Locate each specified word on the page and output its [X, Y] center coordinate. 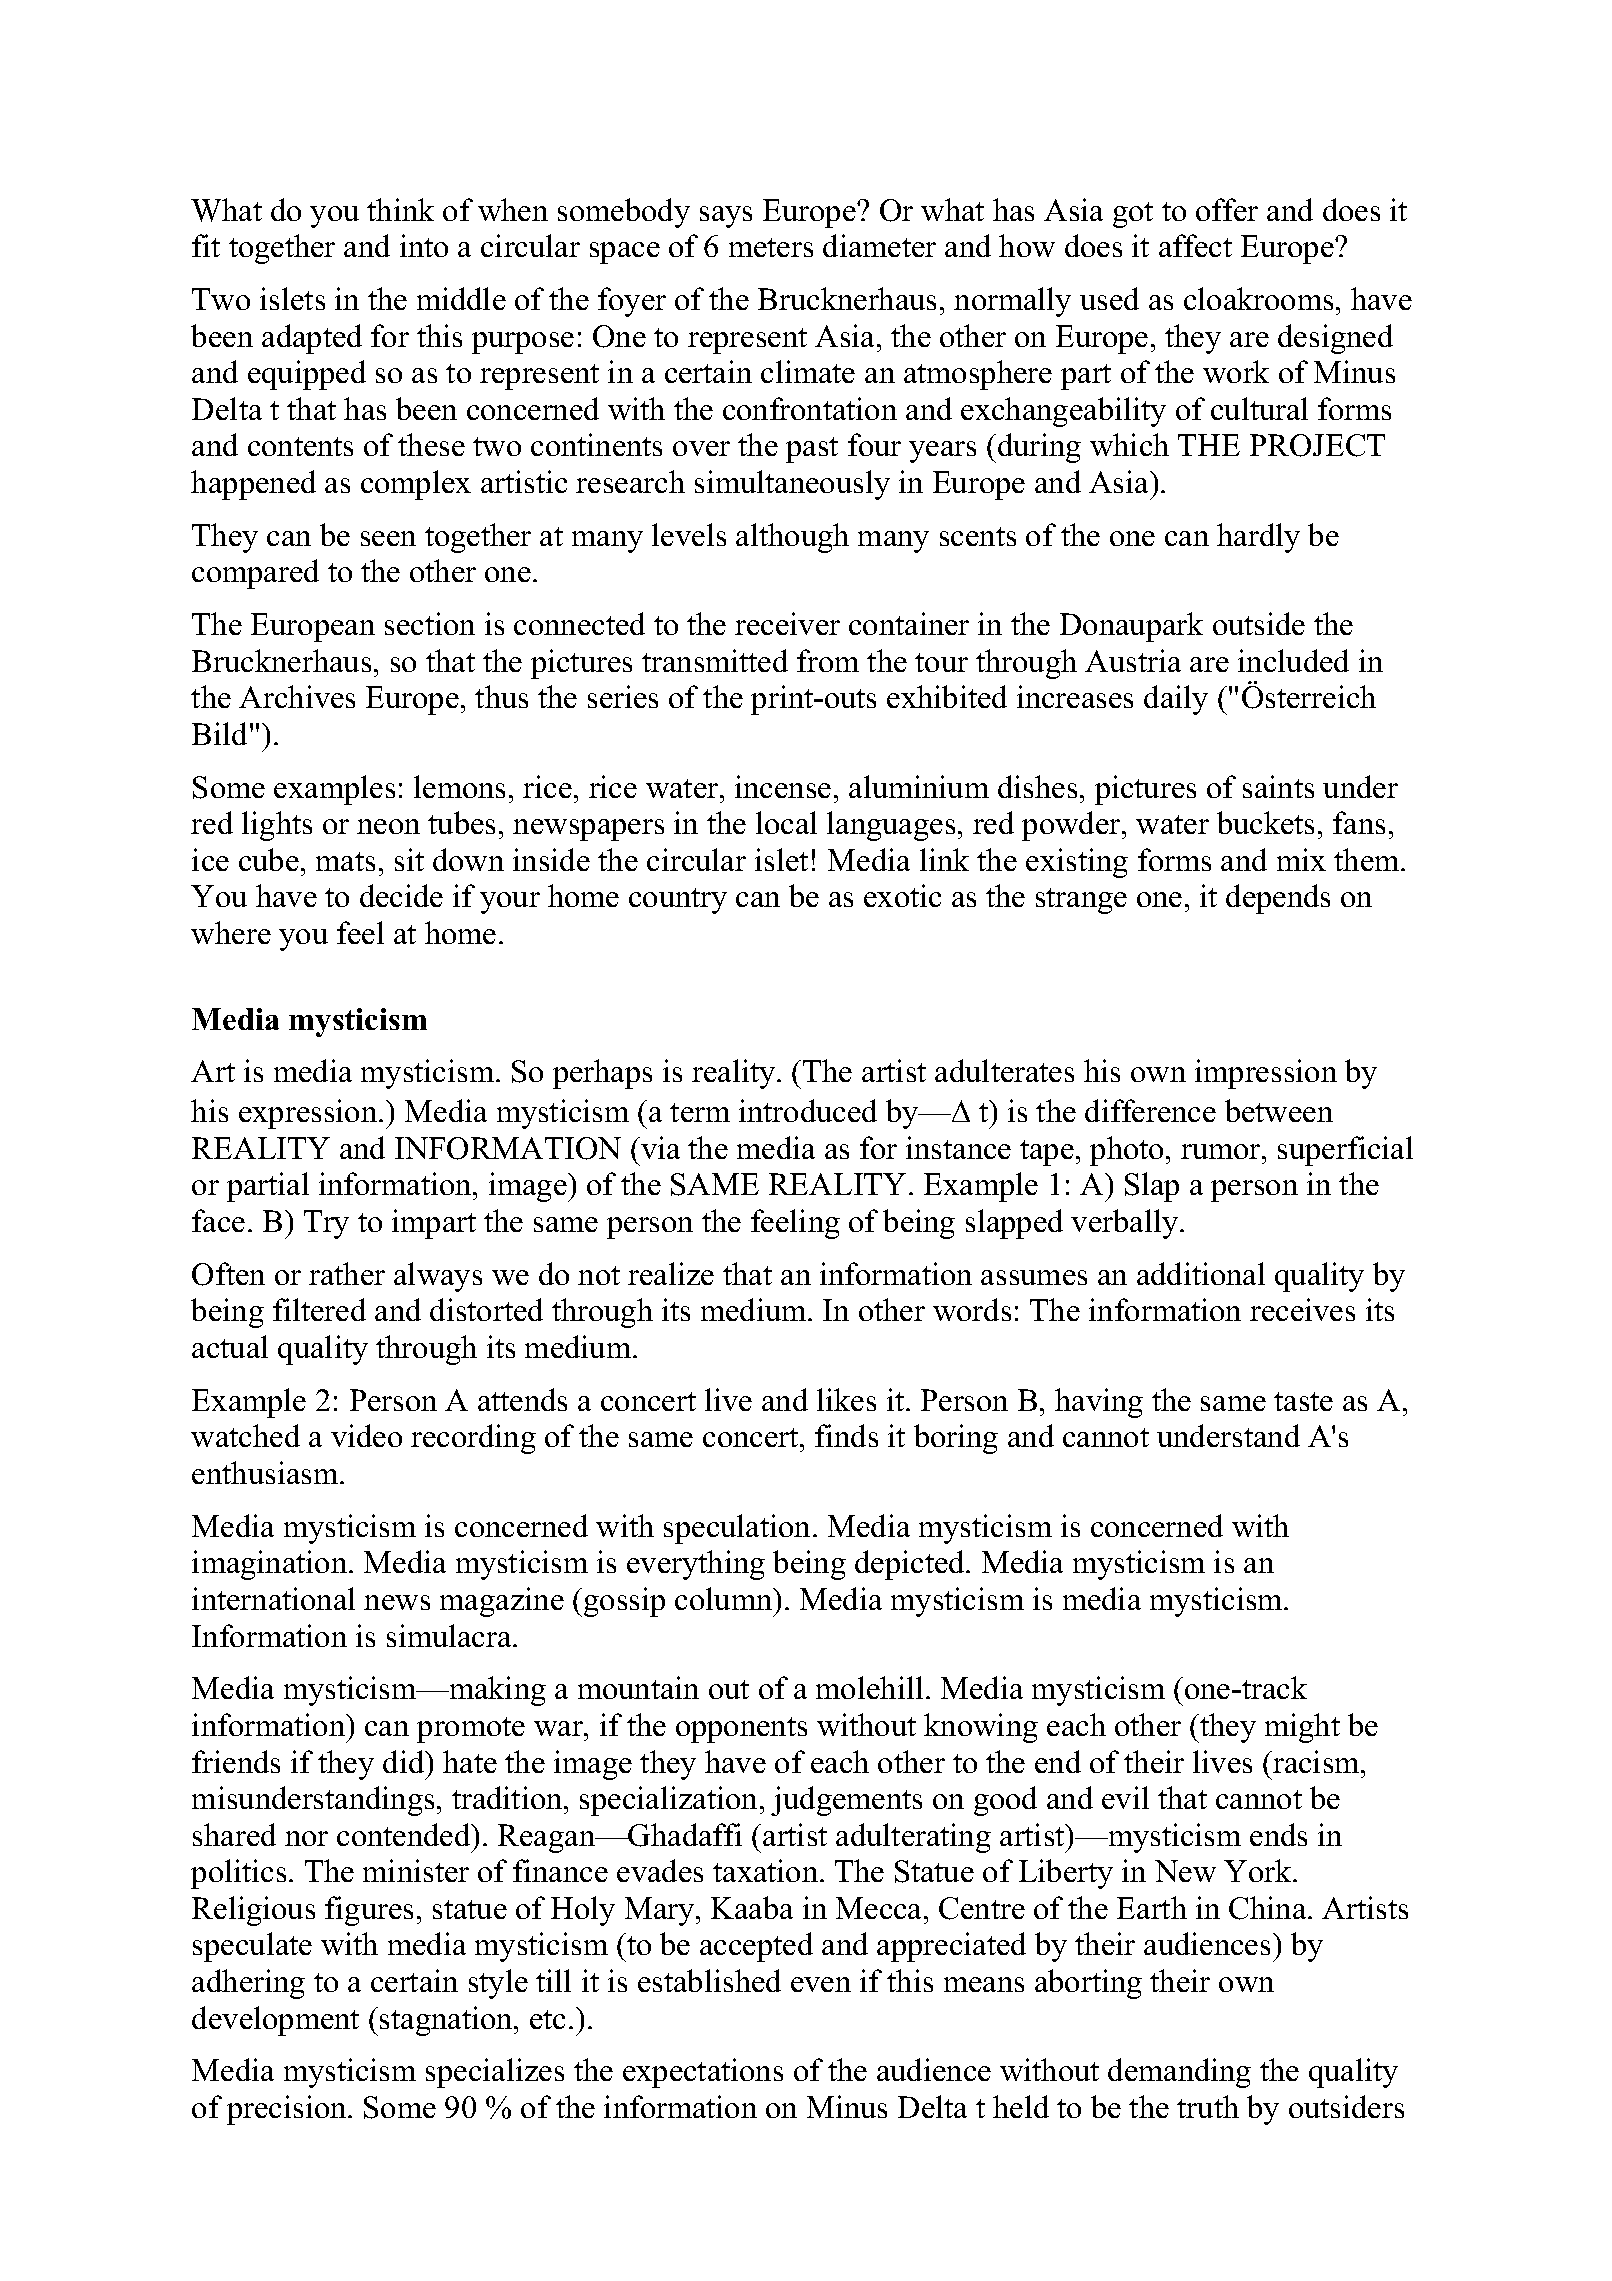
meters [771, 247]
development [275, 2021]
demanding [1179, 2073]
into [424, 245]
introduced [808, 1110]
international [273, 1598]
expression [309, 1114]
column [725, 1598]
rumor [1222, 1151]
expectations [703, 2073]
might [1302, 1728]
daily [1176, 700]
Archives [297, 696]
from [828, 660]
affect [1195, 245]
